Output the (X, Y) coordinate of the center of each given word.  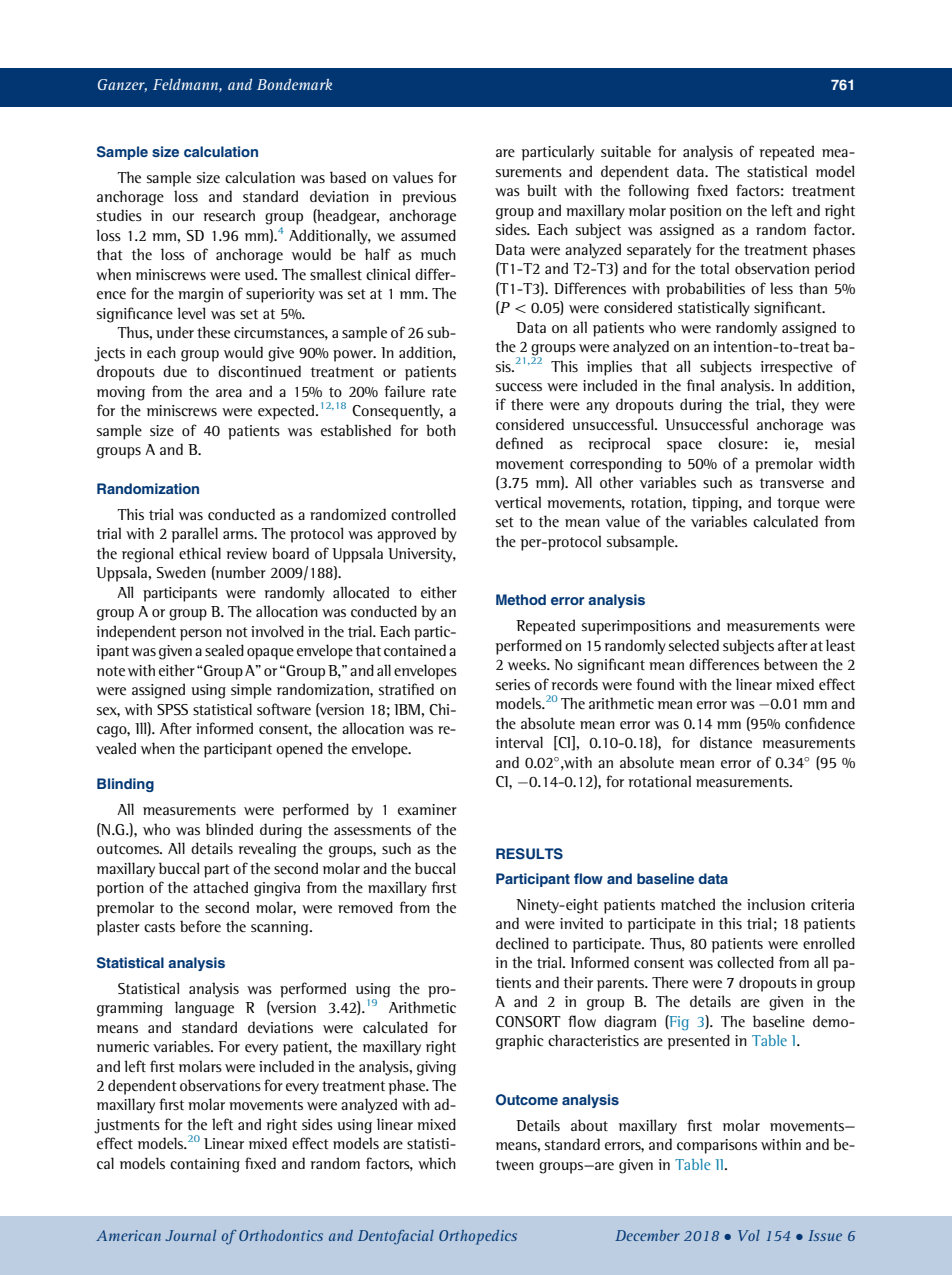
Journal (190, 1235)
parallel (194, 535)
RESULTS (529, 854)
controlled (423, 514)
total (714, 268)
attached (220, 887)
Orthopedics (478, 1237)
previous (429, 198)
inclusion (776, 904)
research (229, 215)
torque (798, 505)
